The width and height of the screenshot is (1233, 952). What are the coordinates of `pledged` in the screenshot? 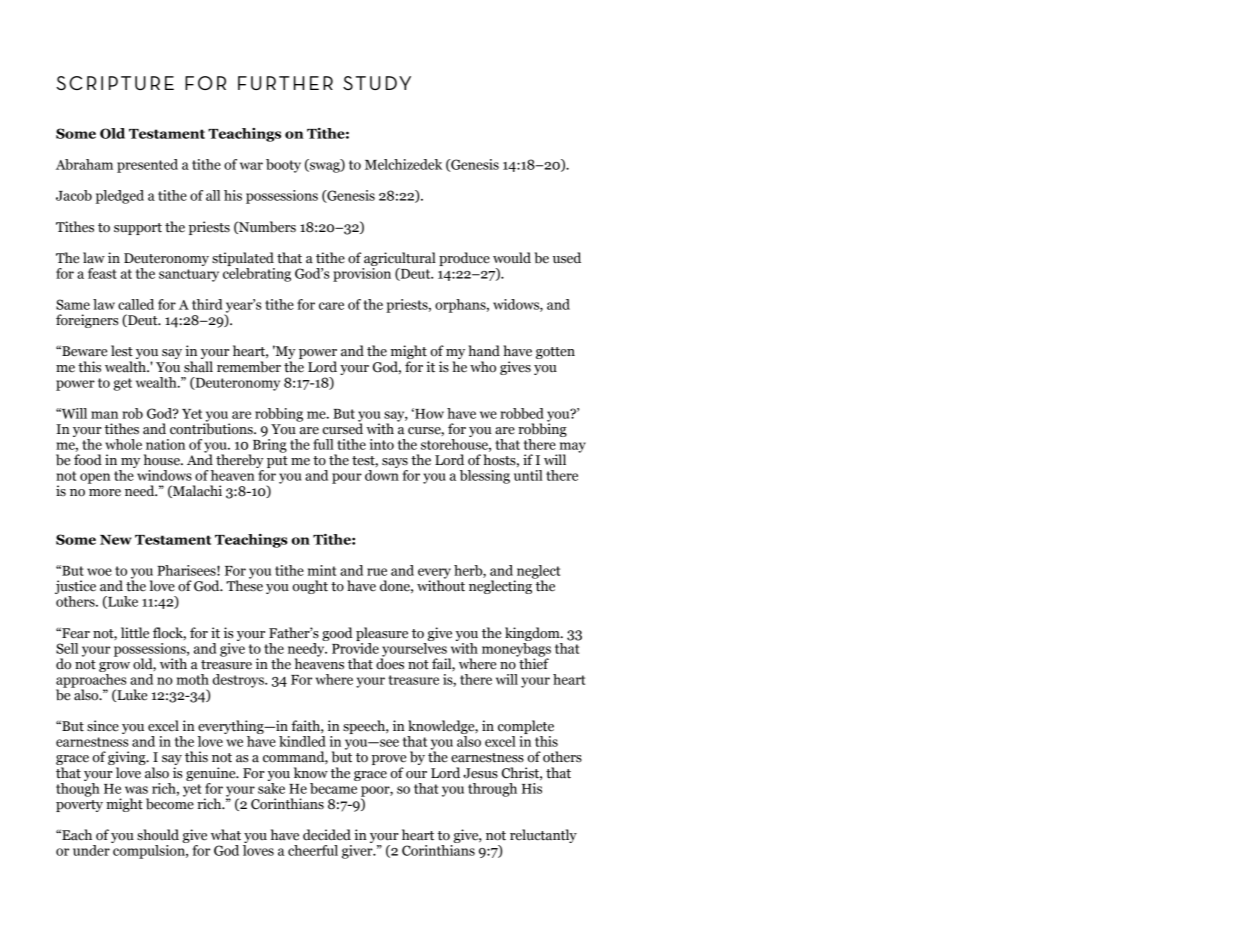 It's located at (120, 197).
